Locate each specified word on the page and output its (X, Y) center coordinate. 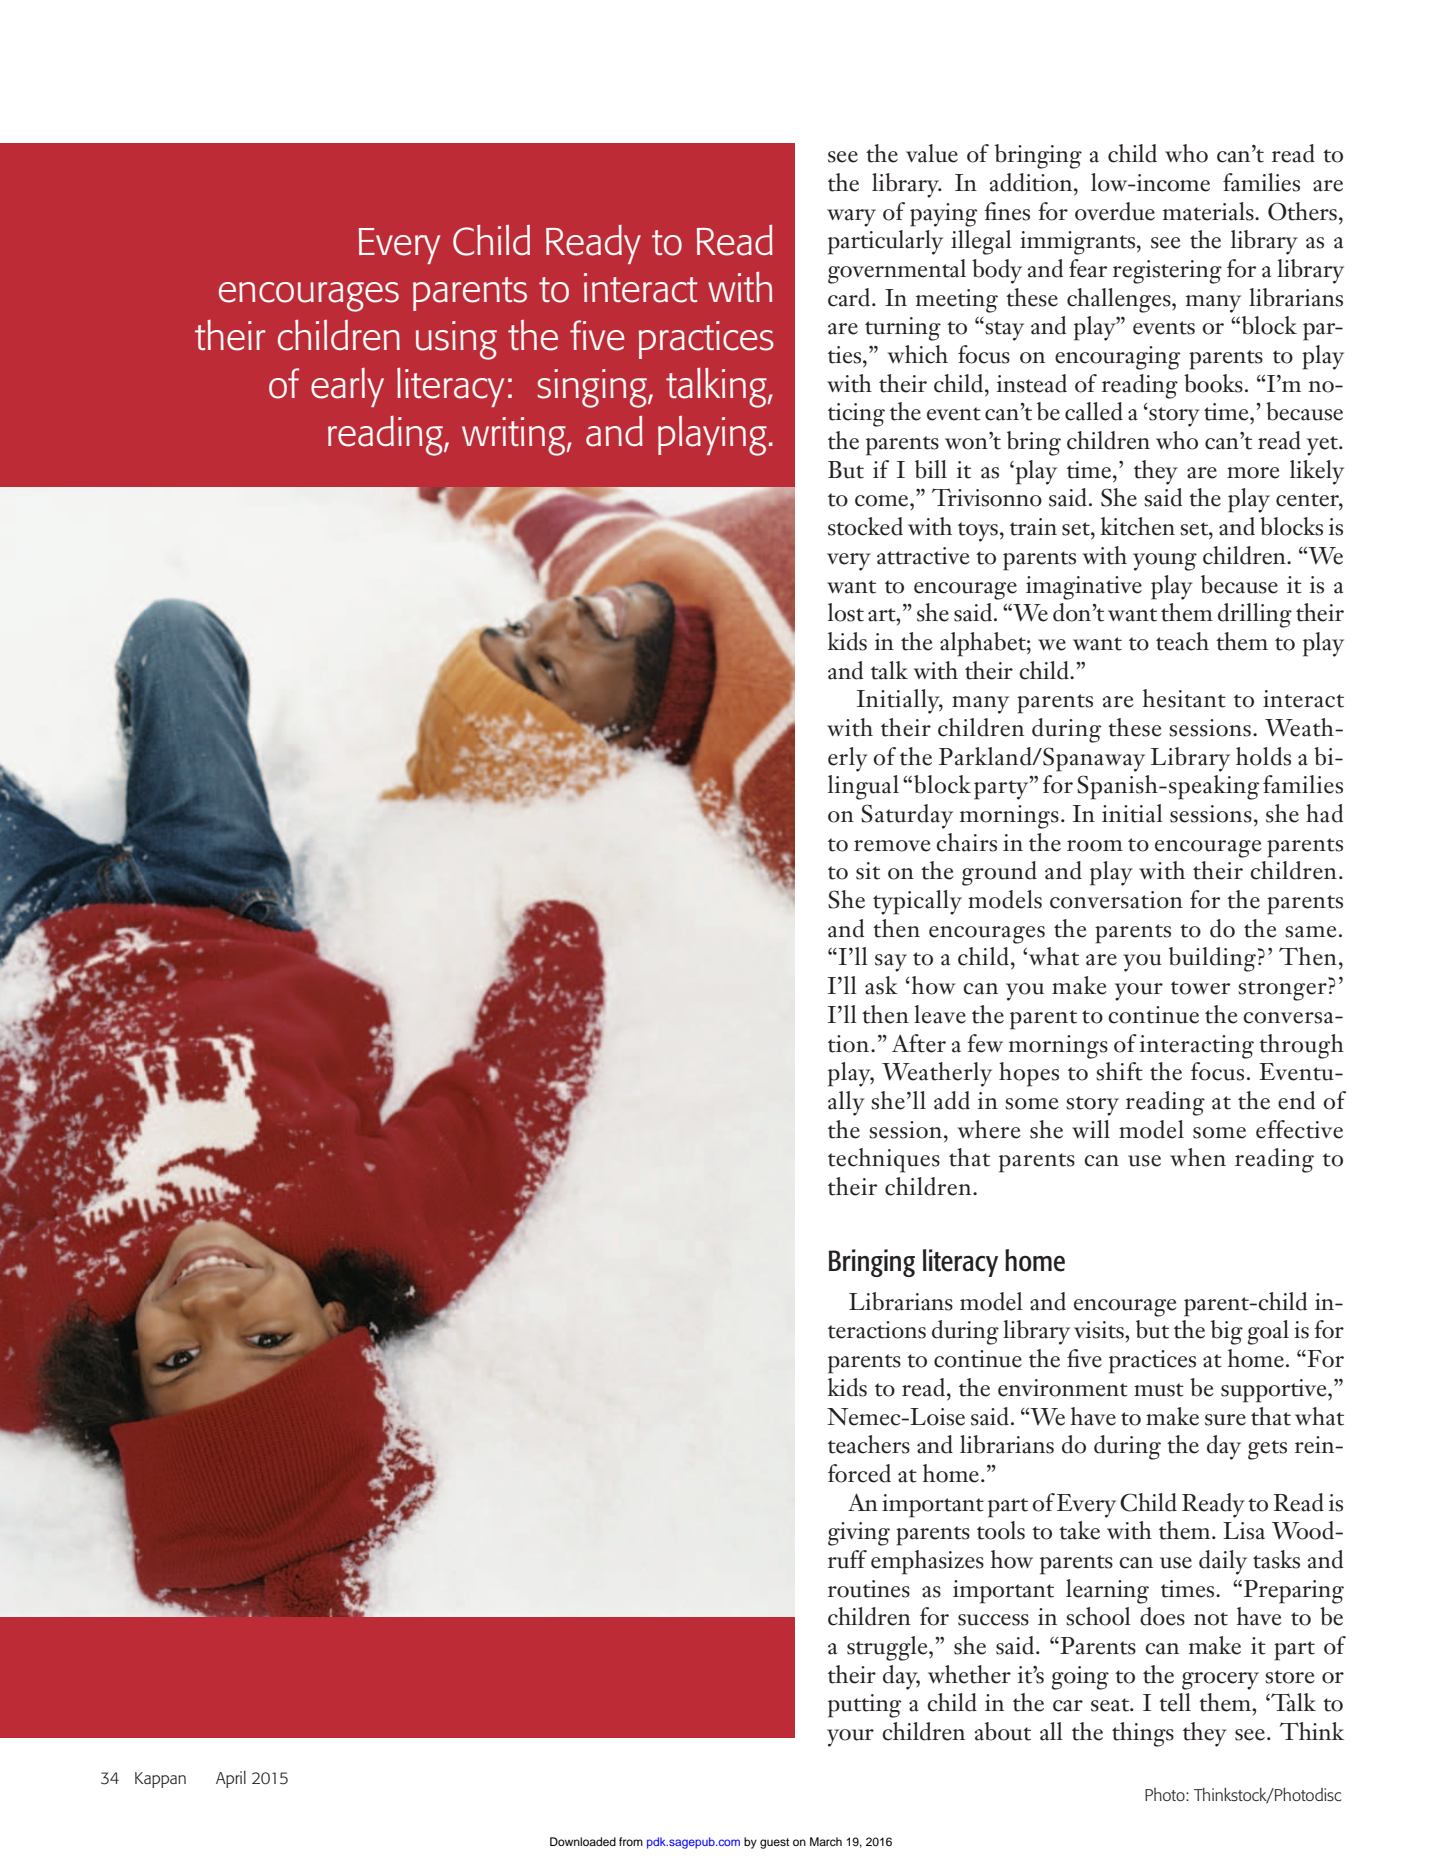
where (989, 1129)
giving (859, 1534)
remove (892, 846)
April (231, 1779)
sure (1225, 1420)
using (456, 340)
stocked (865, 526)
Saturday (907, 816)
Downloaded (583, 1841)
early (347, 387)
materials (1209, 211)
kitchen (1138, 526)
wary (851, 218)
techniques (884, 1160)
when (1198, 1157)
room (1095, 846)
